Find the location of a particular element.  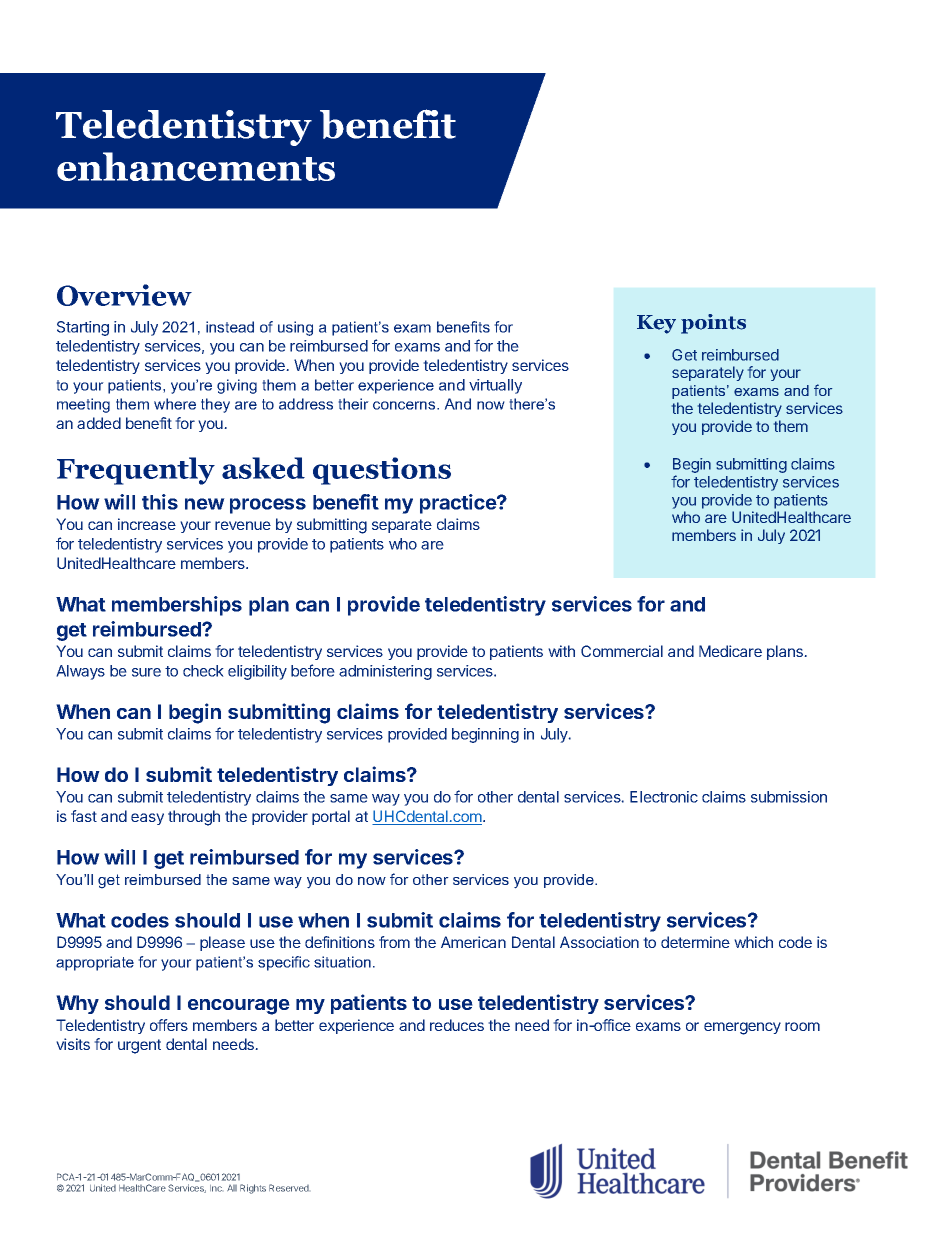

using is located at coordinates (295, 328).
